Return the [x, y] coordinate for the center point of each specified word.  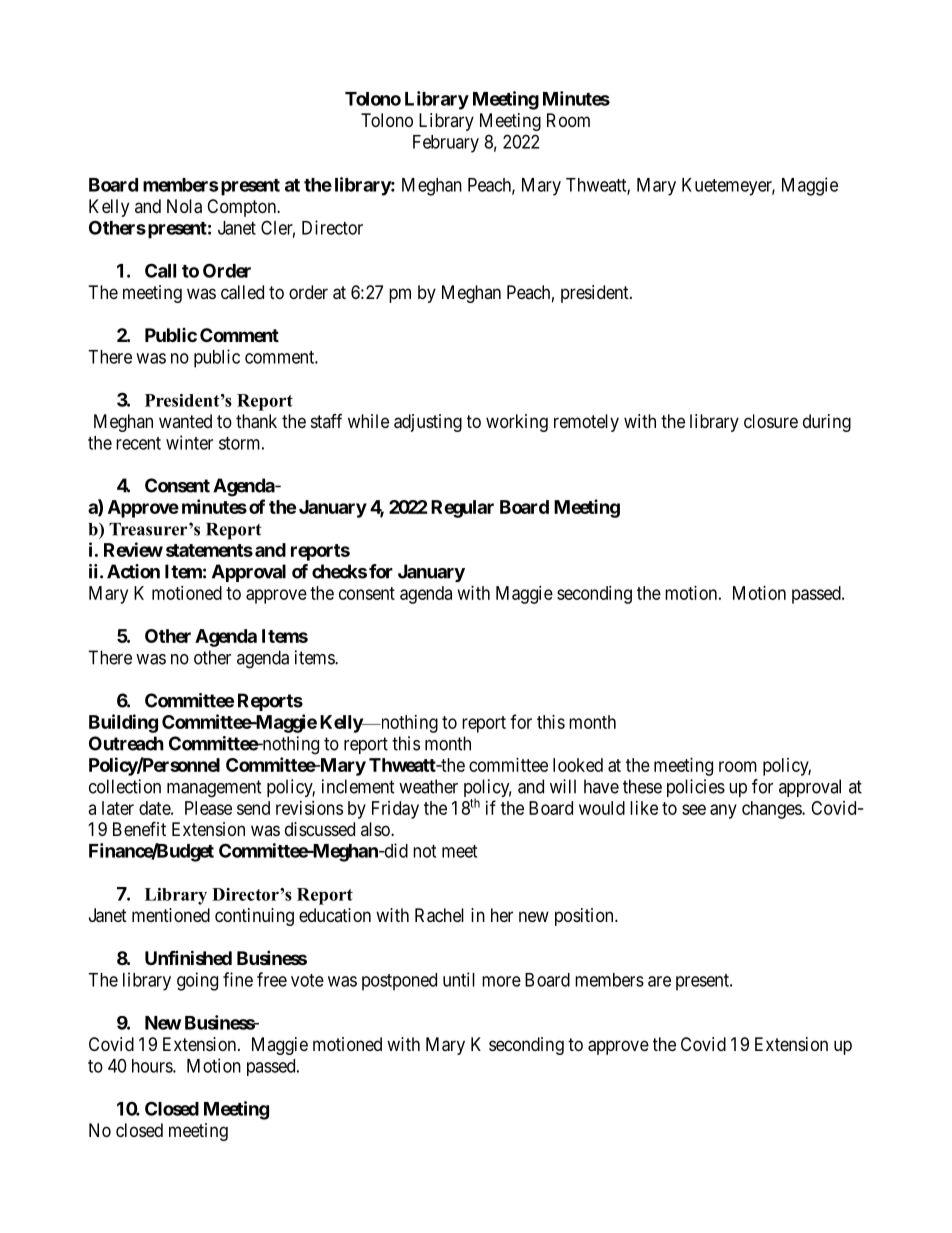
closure [771, 421]
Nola [184, 206]
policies [696, 788]
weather [428, 786]
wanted [185, 421]
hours [153, 1066]
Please [208, 808]
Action [133, 571]
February [446, 144]
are [659, 981]
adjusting [428, 423]
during [827, 423]
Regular [462, 509]
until [459, 979]
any [723, 811]
